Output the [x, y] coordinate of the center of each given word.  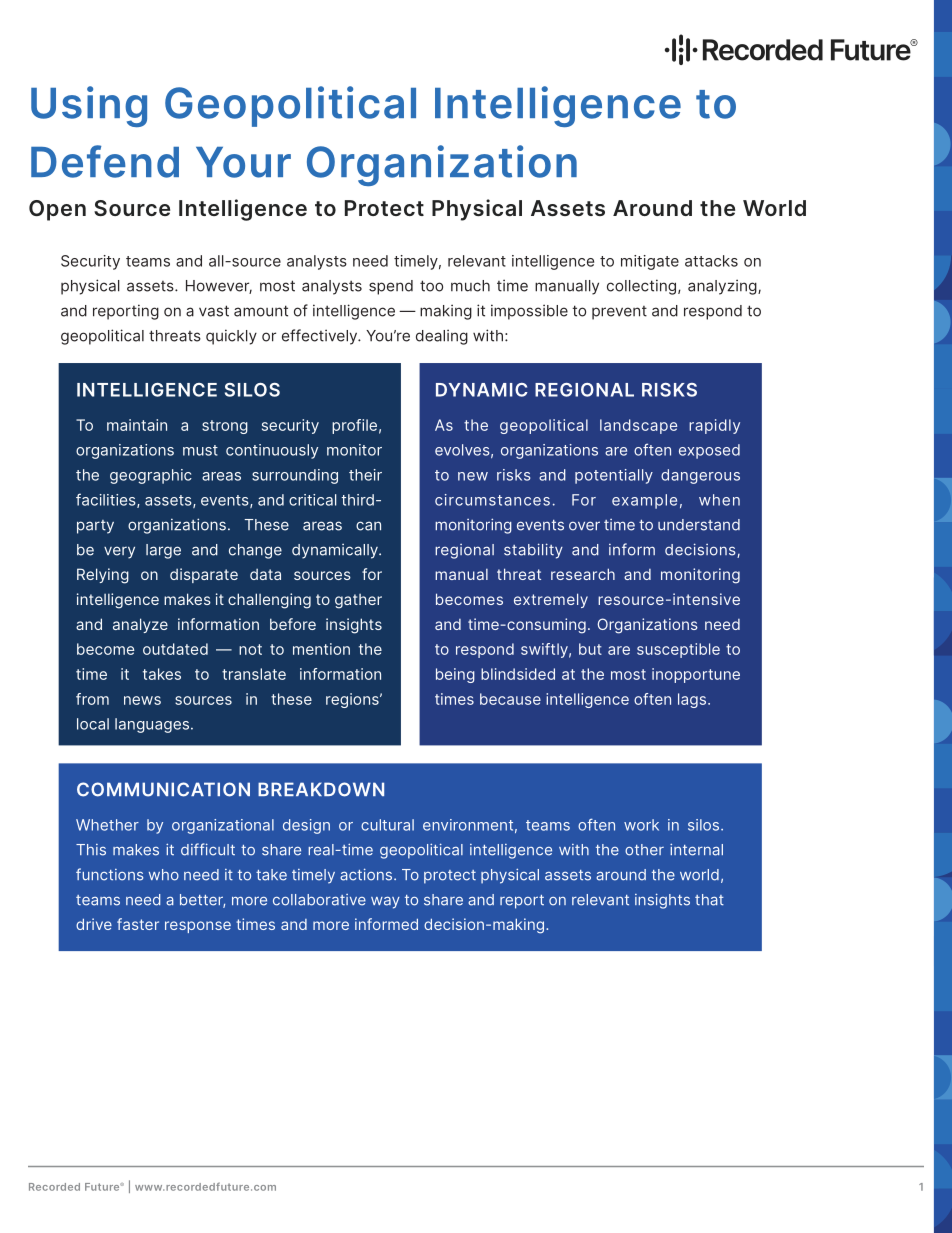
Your [243, 162]
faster [138, 924]
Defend [105, 161]
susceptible [678, 650]
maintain [137, 425]
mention [321, 649]
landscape [638, 426]
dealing [442, 337]
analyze [140, 625]
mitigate [650, 262]
